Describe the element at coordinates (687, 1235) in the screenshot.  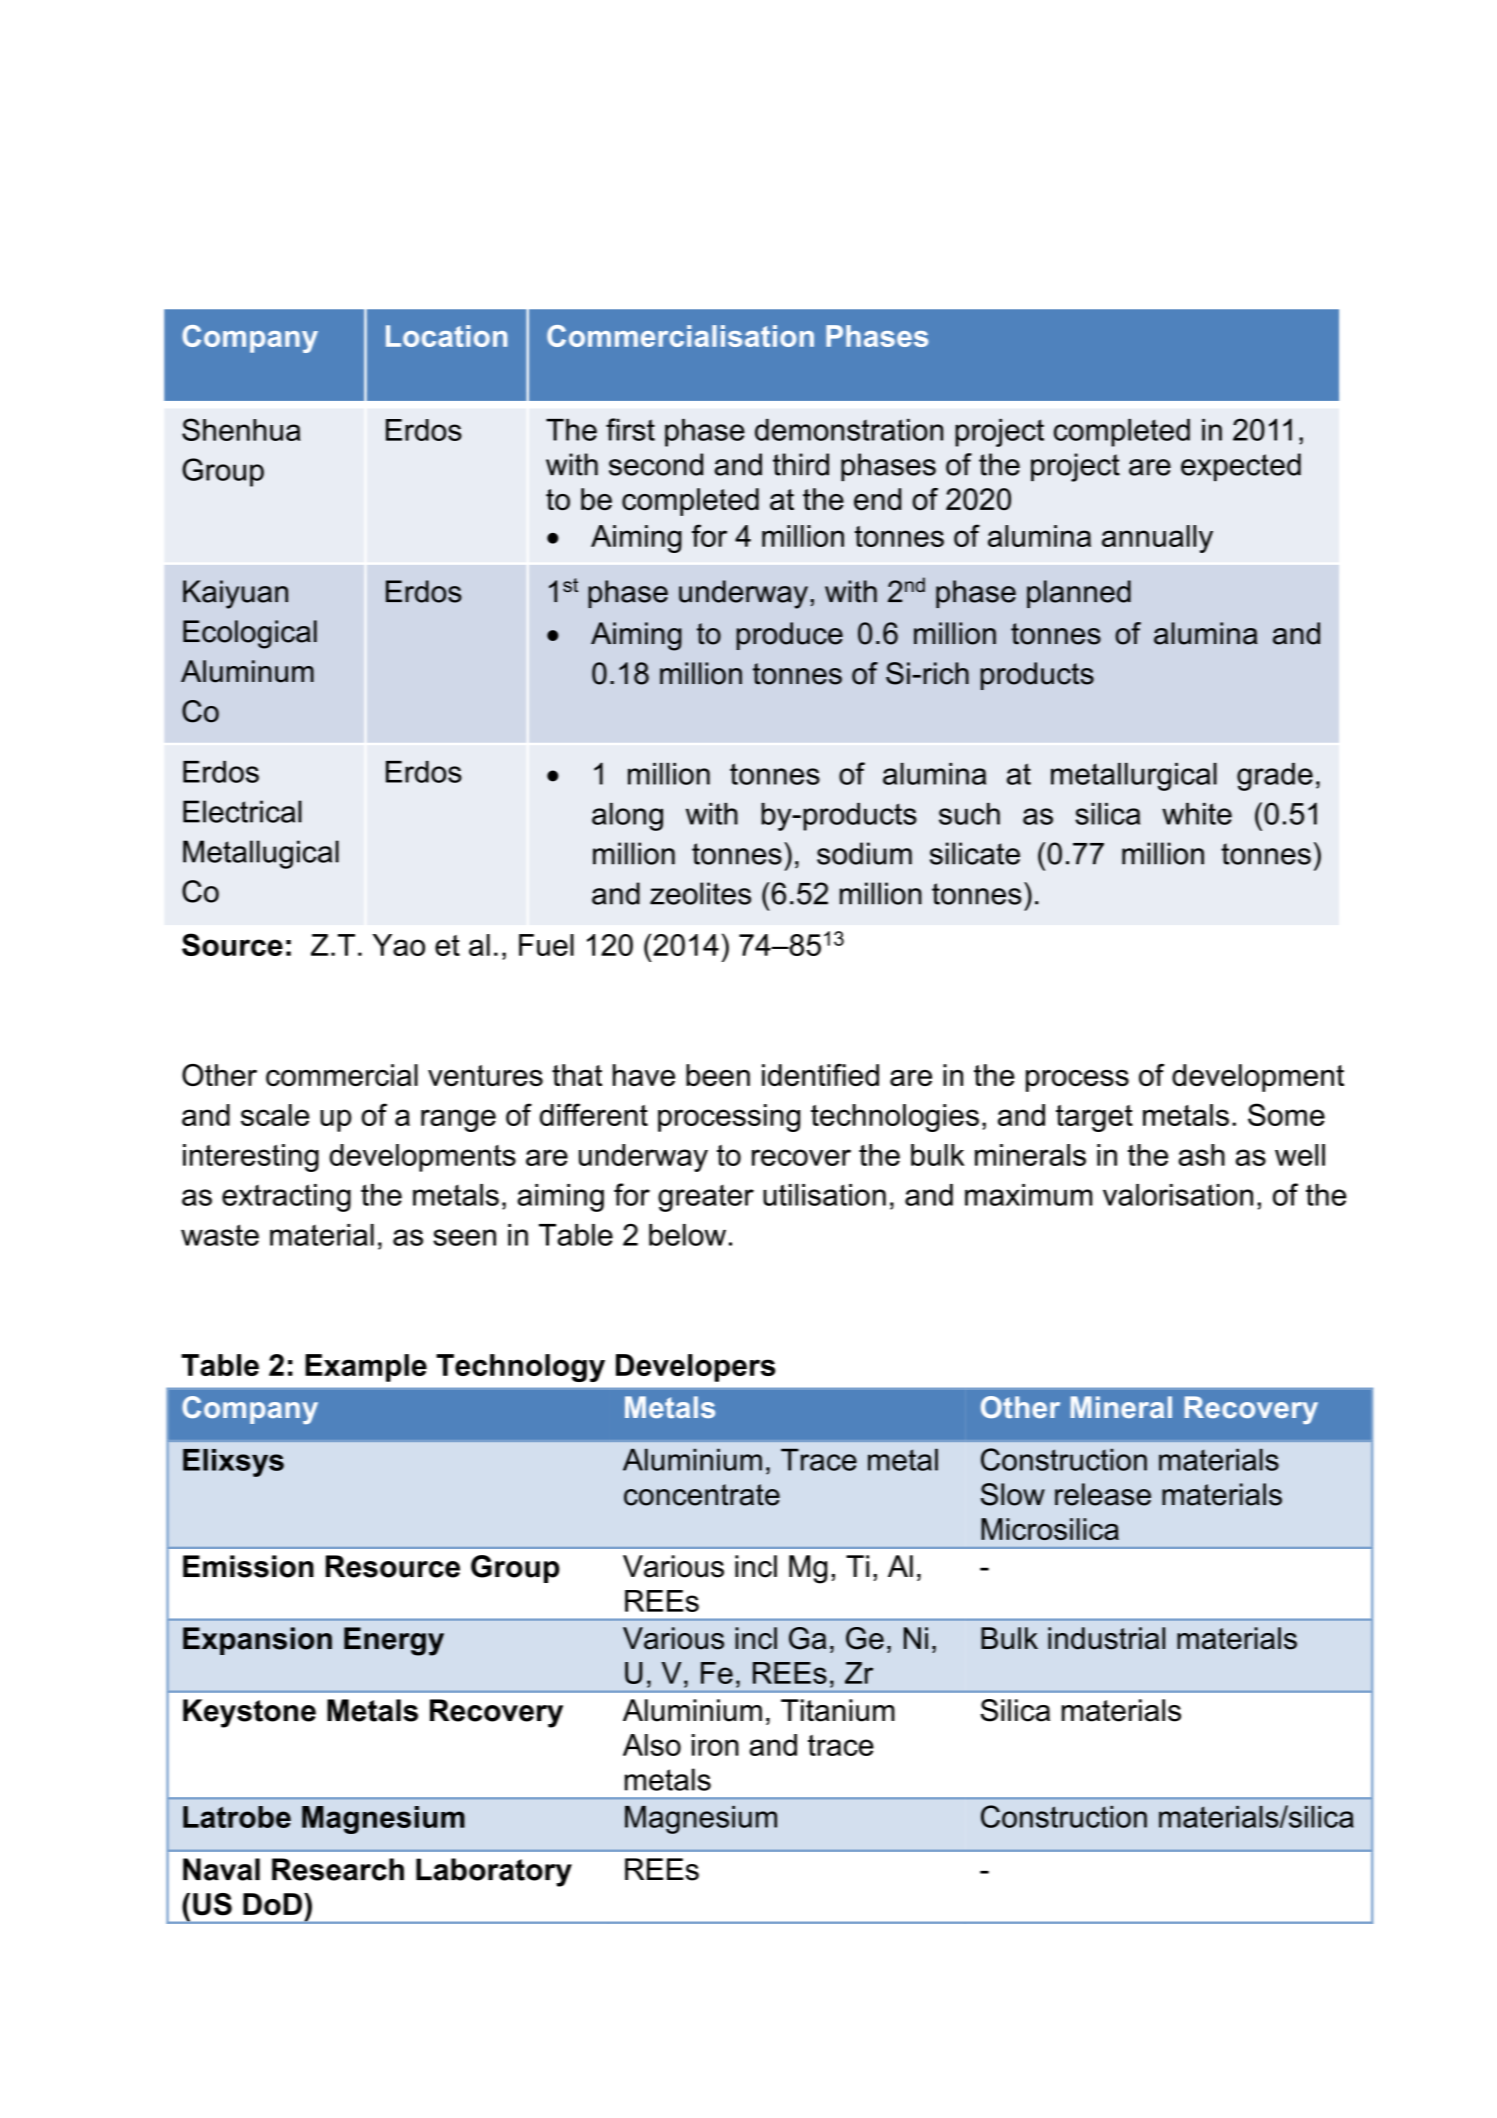
I see `below` at that location.
